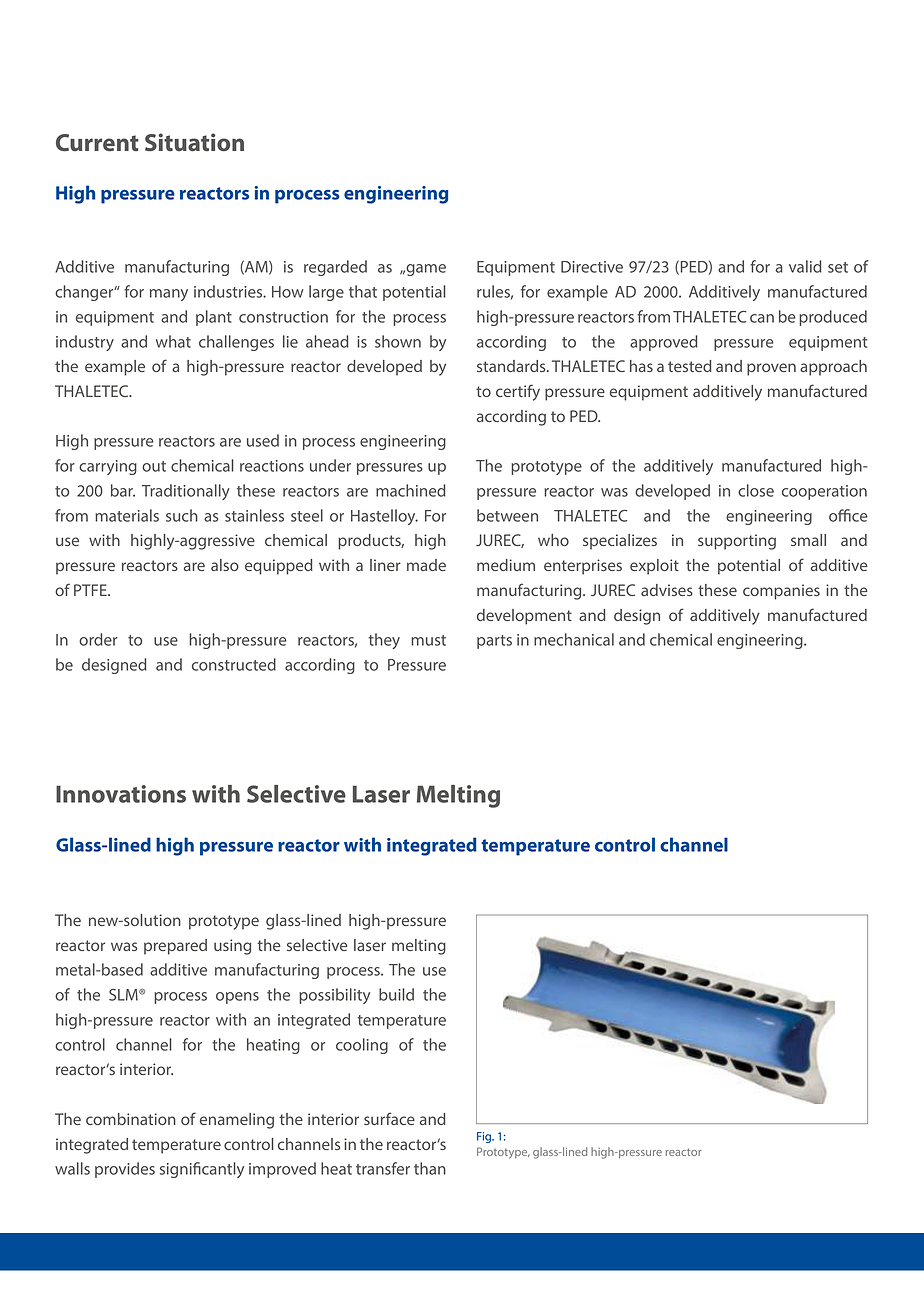 The height and width of the document is (1308, 924). Describe the element at coordinates (430, 1168) in the document. I see `than` at that location.
